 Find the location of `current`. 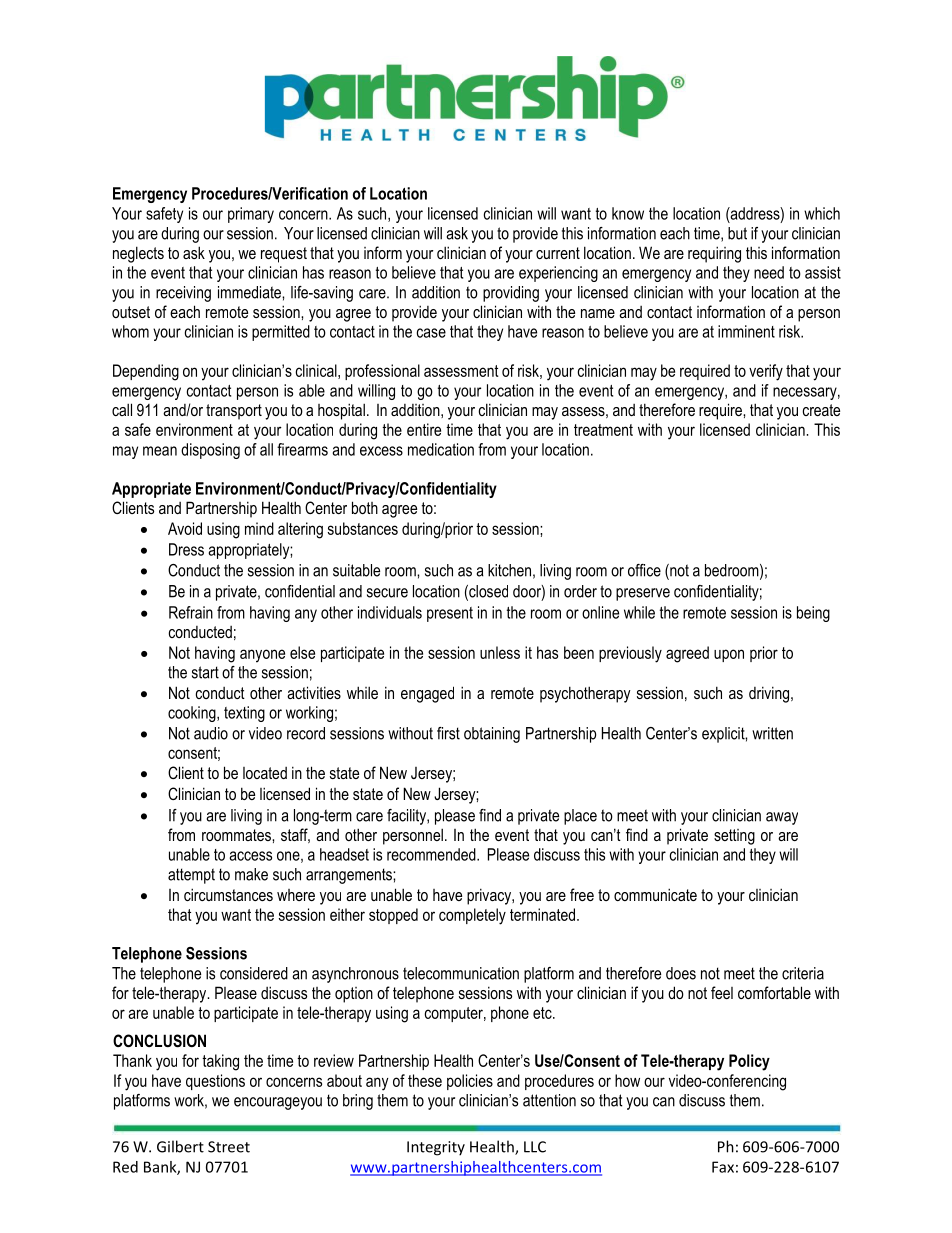

current is located at coordinates (558, 253).
